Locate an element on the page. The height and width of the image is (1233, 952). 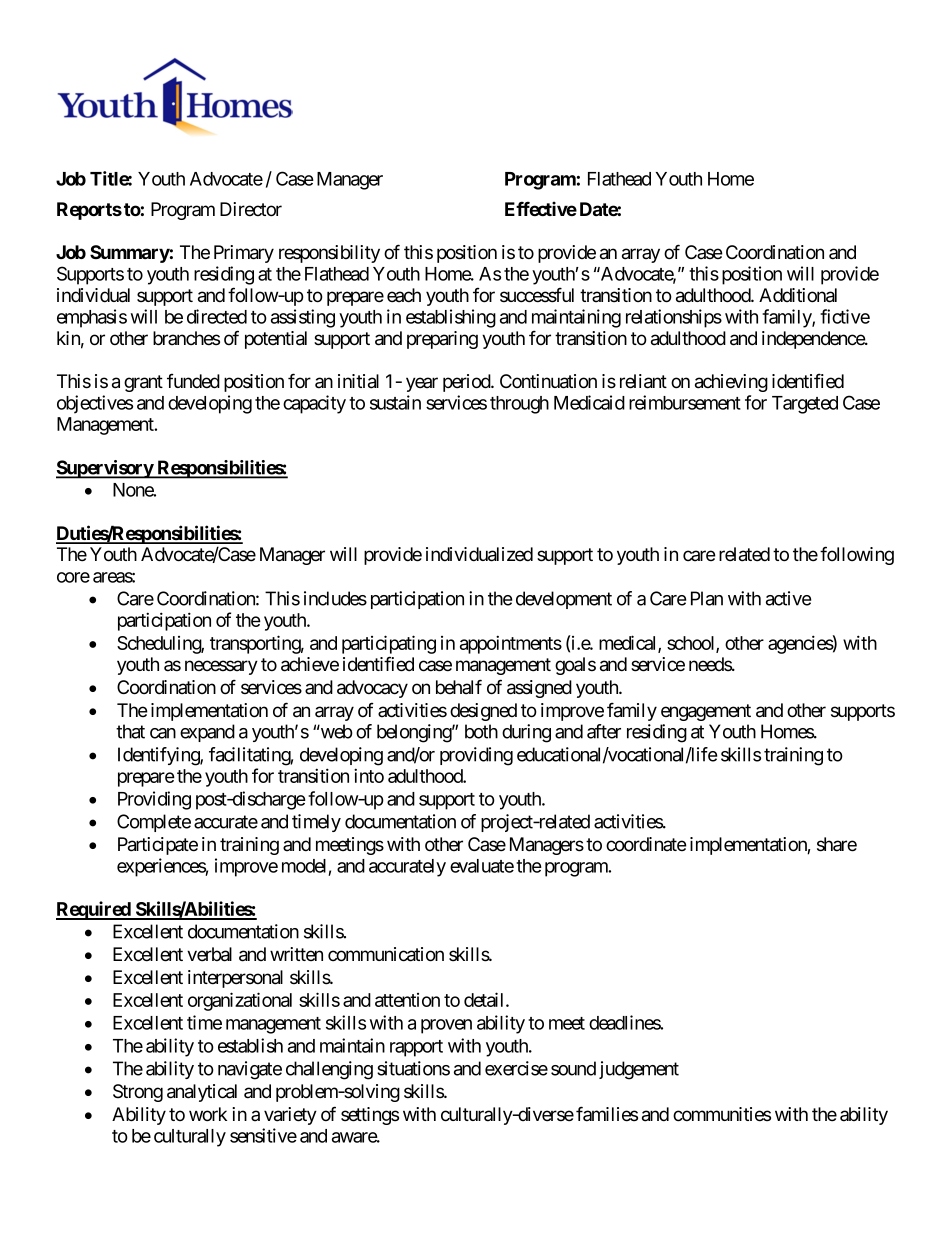
analytical is located at coordinates (202, 1093).
